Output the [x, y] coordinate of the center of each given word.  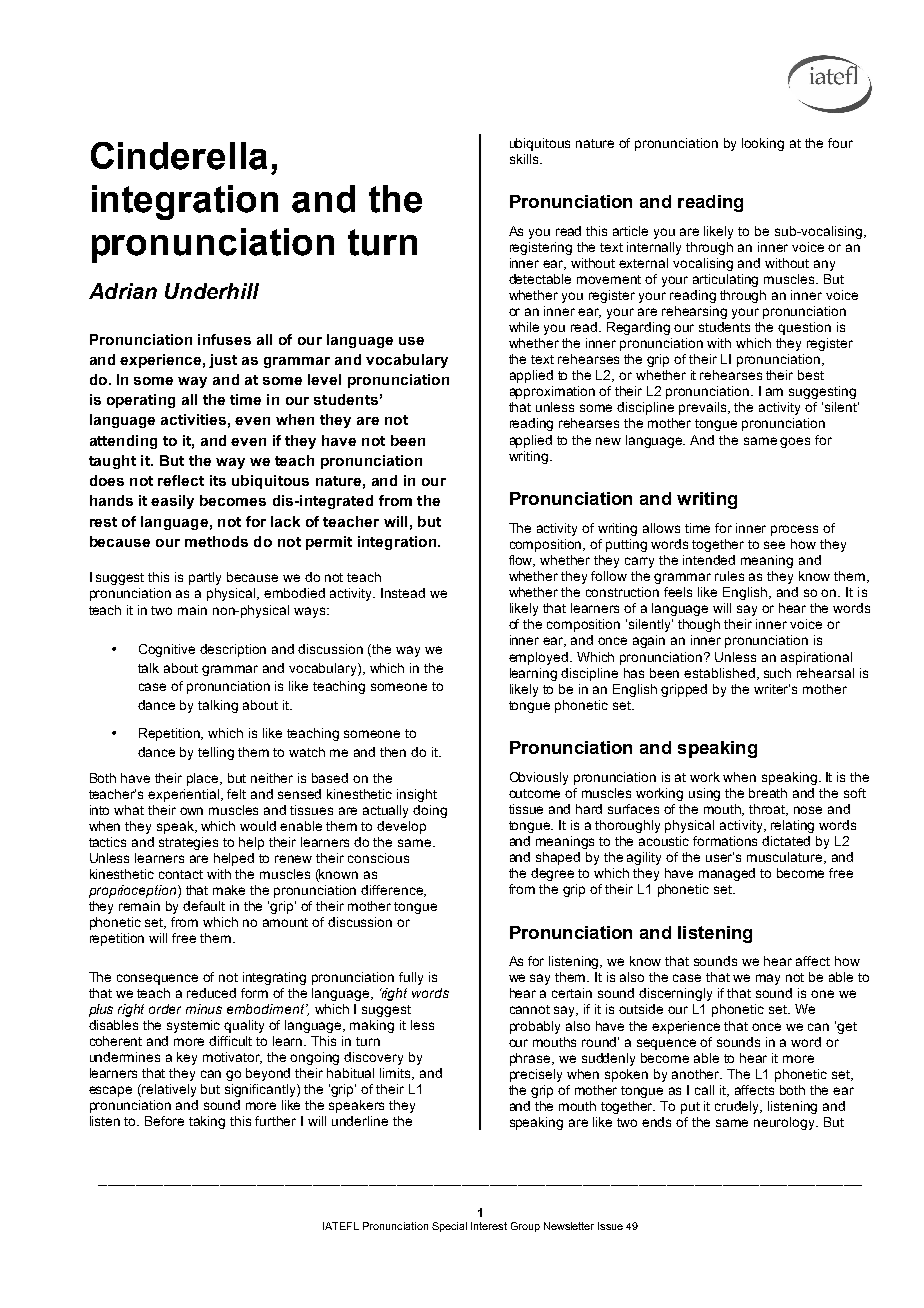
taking [207, 1122]
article [630, 231]
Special [449, 1227]
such [777, 673]
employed [540, 658]
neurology [786, 1123]
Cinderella [179, 156]
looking [763, 144]
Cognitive [167, 650]
